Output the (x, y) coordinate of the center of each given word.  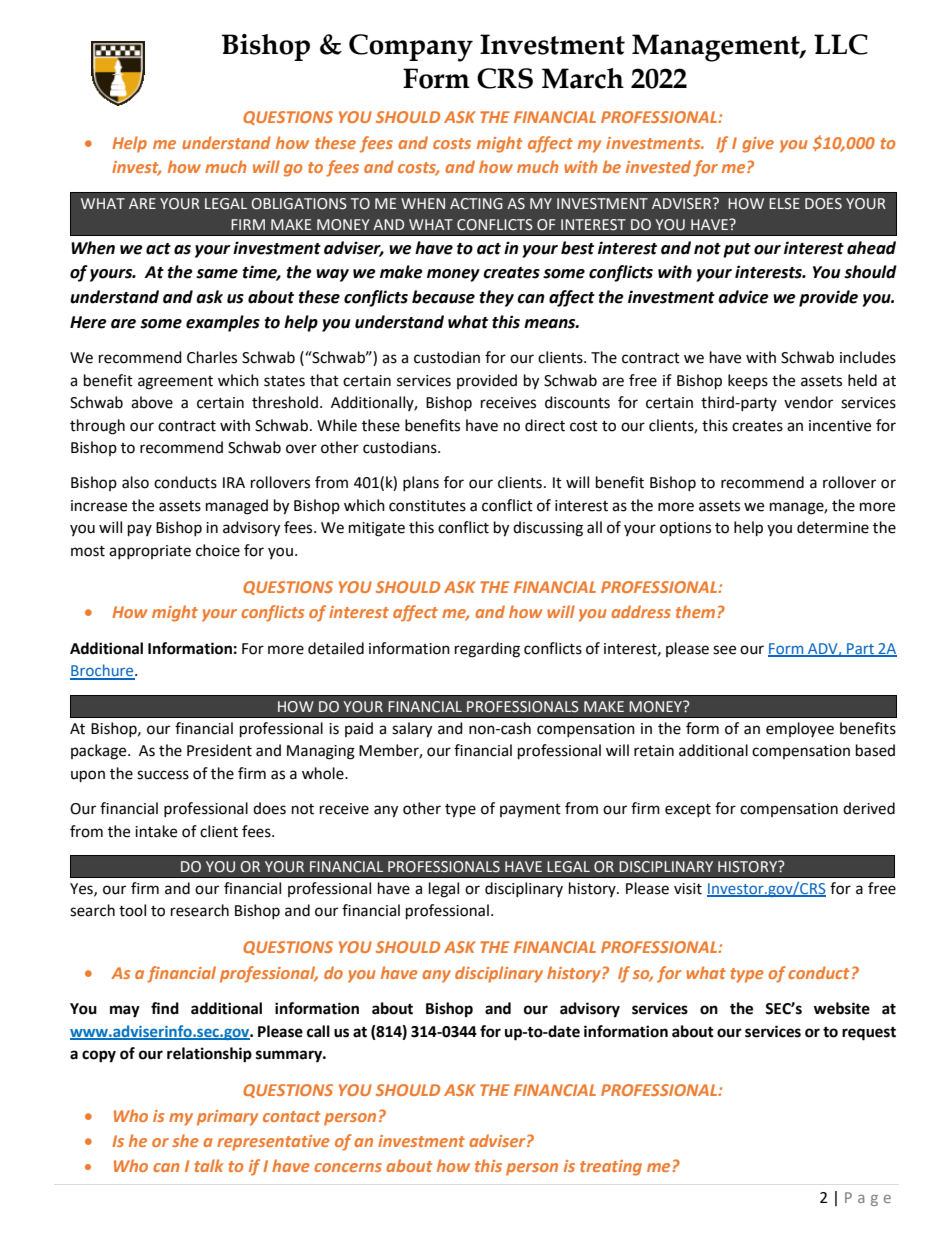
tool (132, 910)
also (135, 482)
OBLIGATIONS (299, 204)
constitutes (427, 506)
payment (530, 810)
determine (833, 527)
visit (688, 889)
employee (800, 729)
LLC (841, 44)
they (496, 298)
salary (412, 730)
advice (743, 297)
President (219, 750)
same (217, 274)
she (185, 1140)
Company (411, 48)
